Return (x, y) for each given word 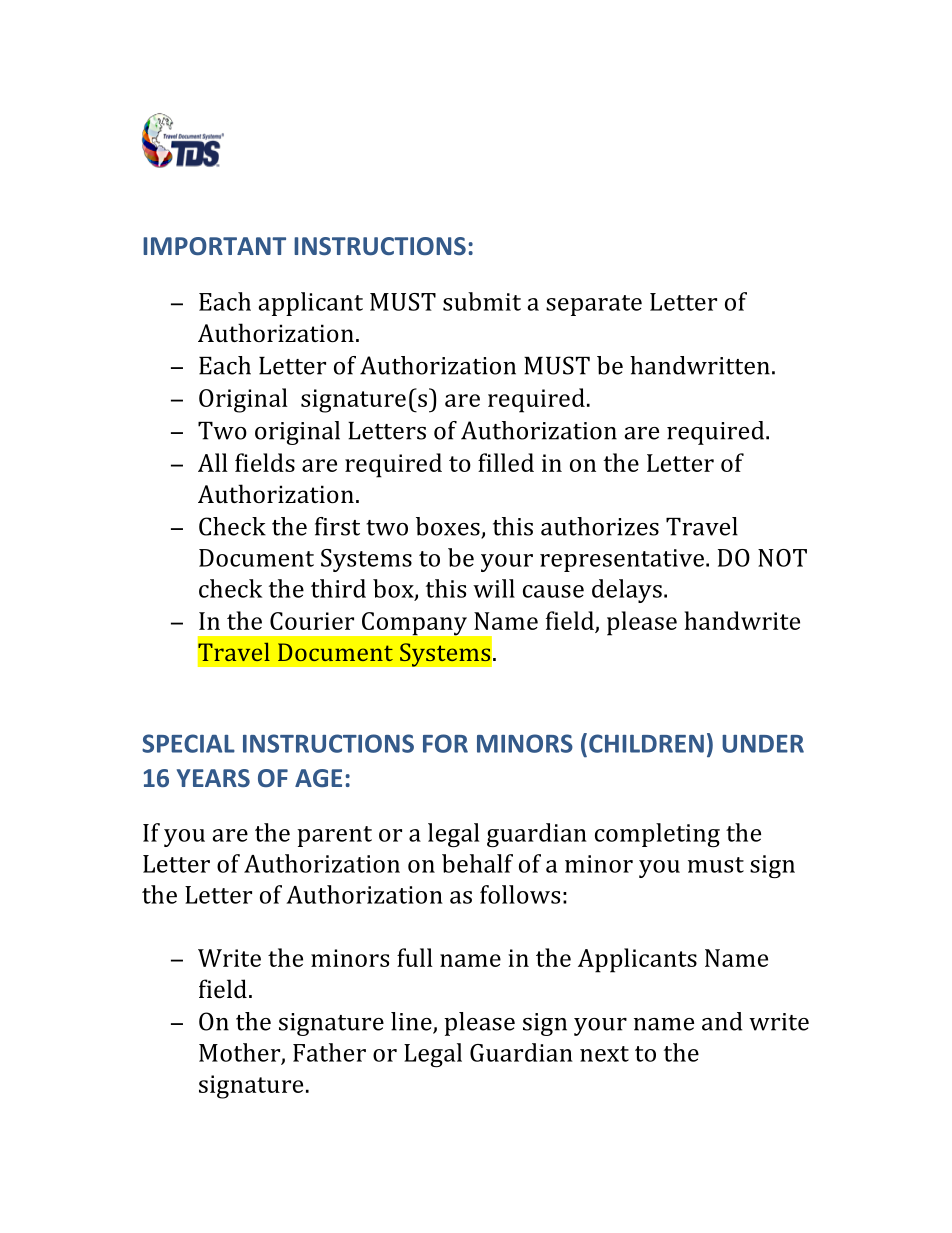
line (412, 1022)
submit (482, 301)
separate (594, 305)
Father (329, 1052)
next (604, 1054)
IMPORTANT (214, 246)
